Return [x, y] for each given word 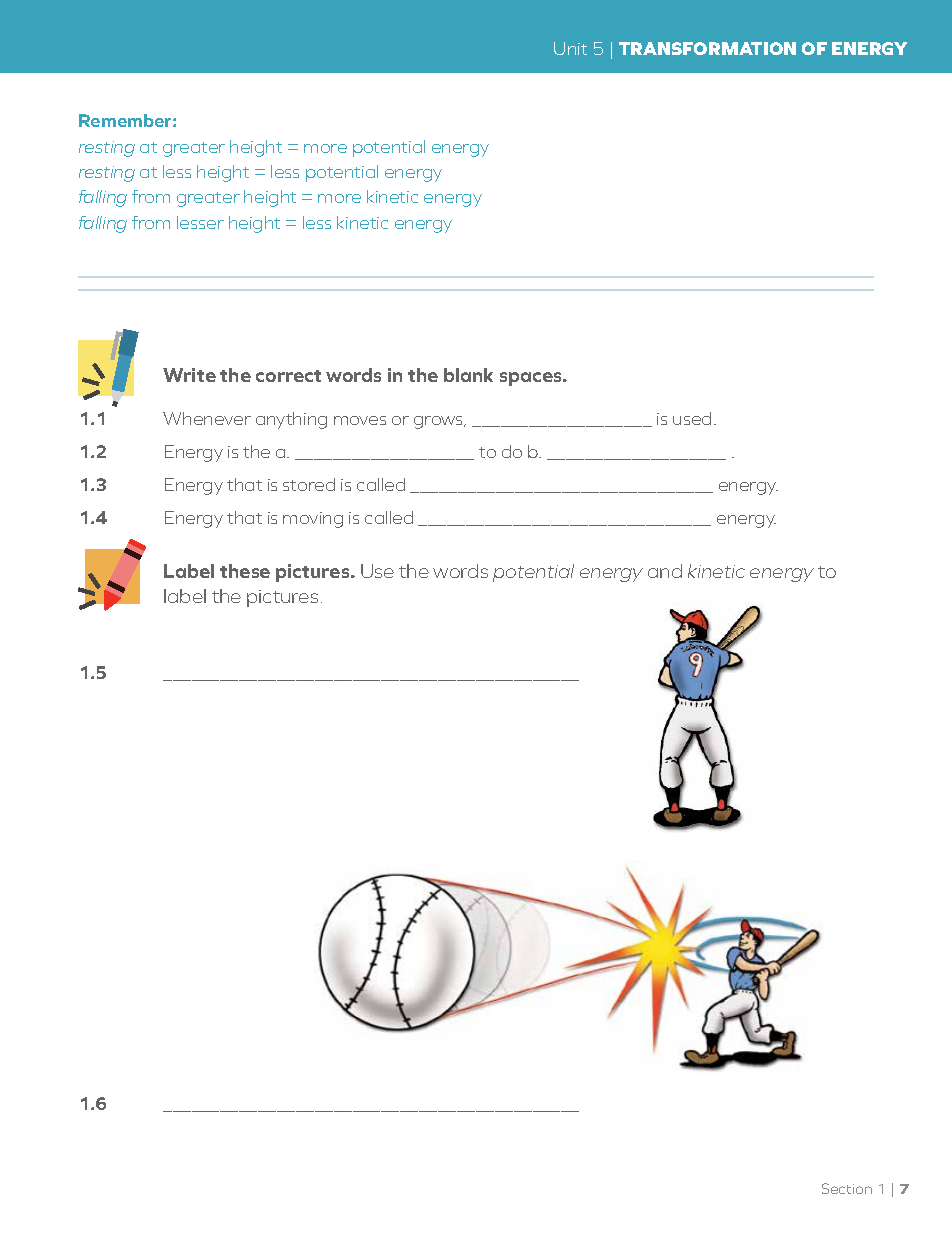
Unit [570, 48]
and [665, 571]
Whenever [207, 418]
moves [360, 420]
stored [309, 484]
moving [313, 520]
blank [468, 375]
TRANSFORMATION [707, 48]
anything [291, 420]
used [692, 418]
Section [847, 1188]
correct [288, 376]
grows [440, 422]
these [245, 571]
